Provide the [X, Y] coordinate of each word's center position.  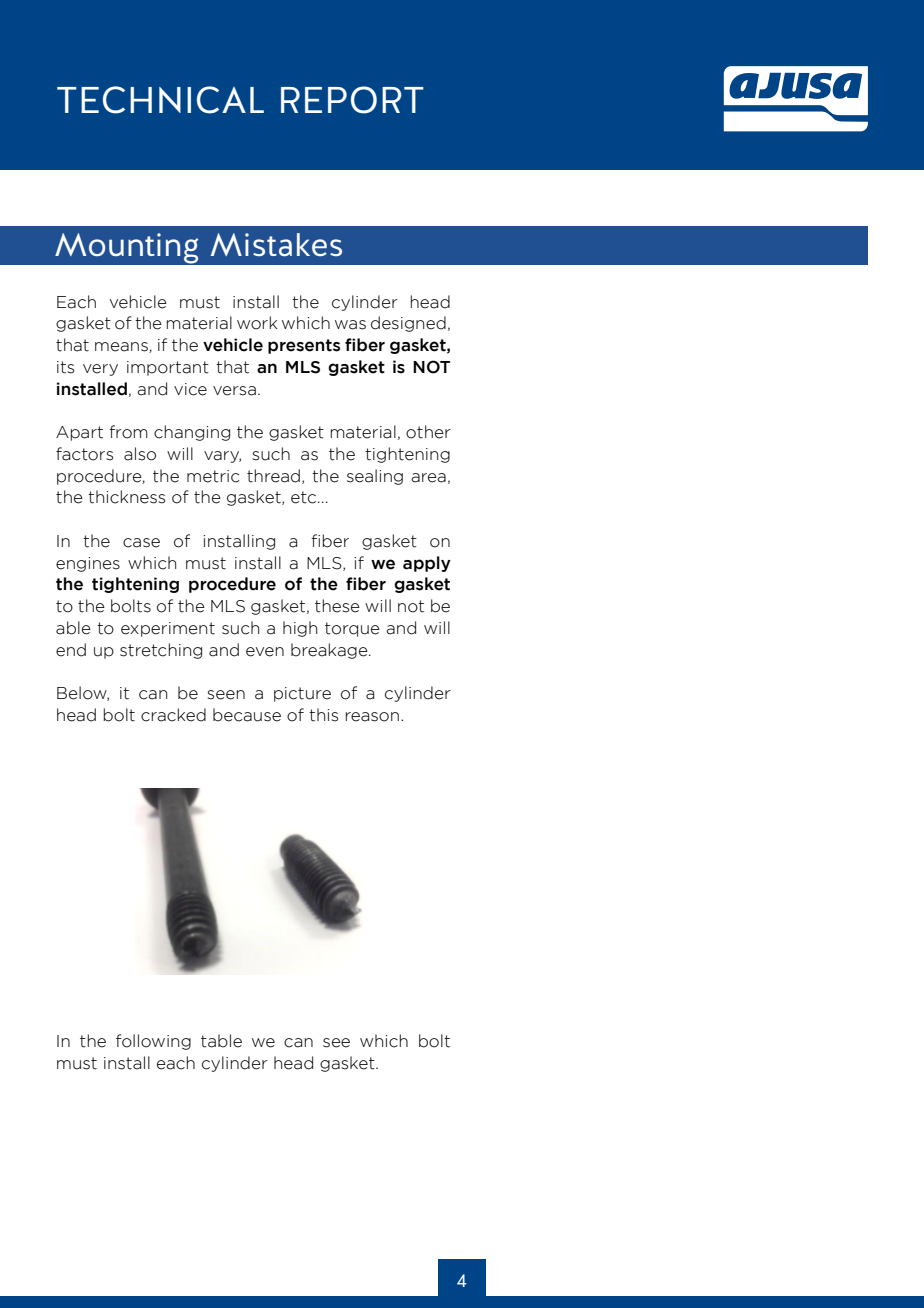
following [153, 1042]
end [71, 650]
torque [352, 629]
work [257, 323]
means [122, 347]
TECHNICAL [160, 100]
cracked [173, 715]
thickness [126, 497]
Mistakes [276, 245]
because [247, 715]
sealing [375, 477]
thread [273, 476]
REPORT [352, 100]
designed [408, 324]
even [265, 652]
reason [372, 717]
